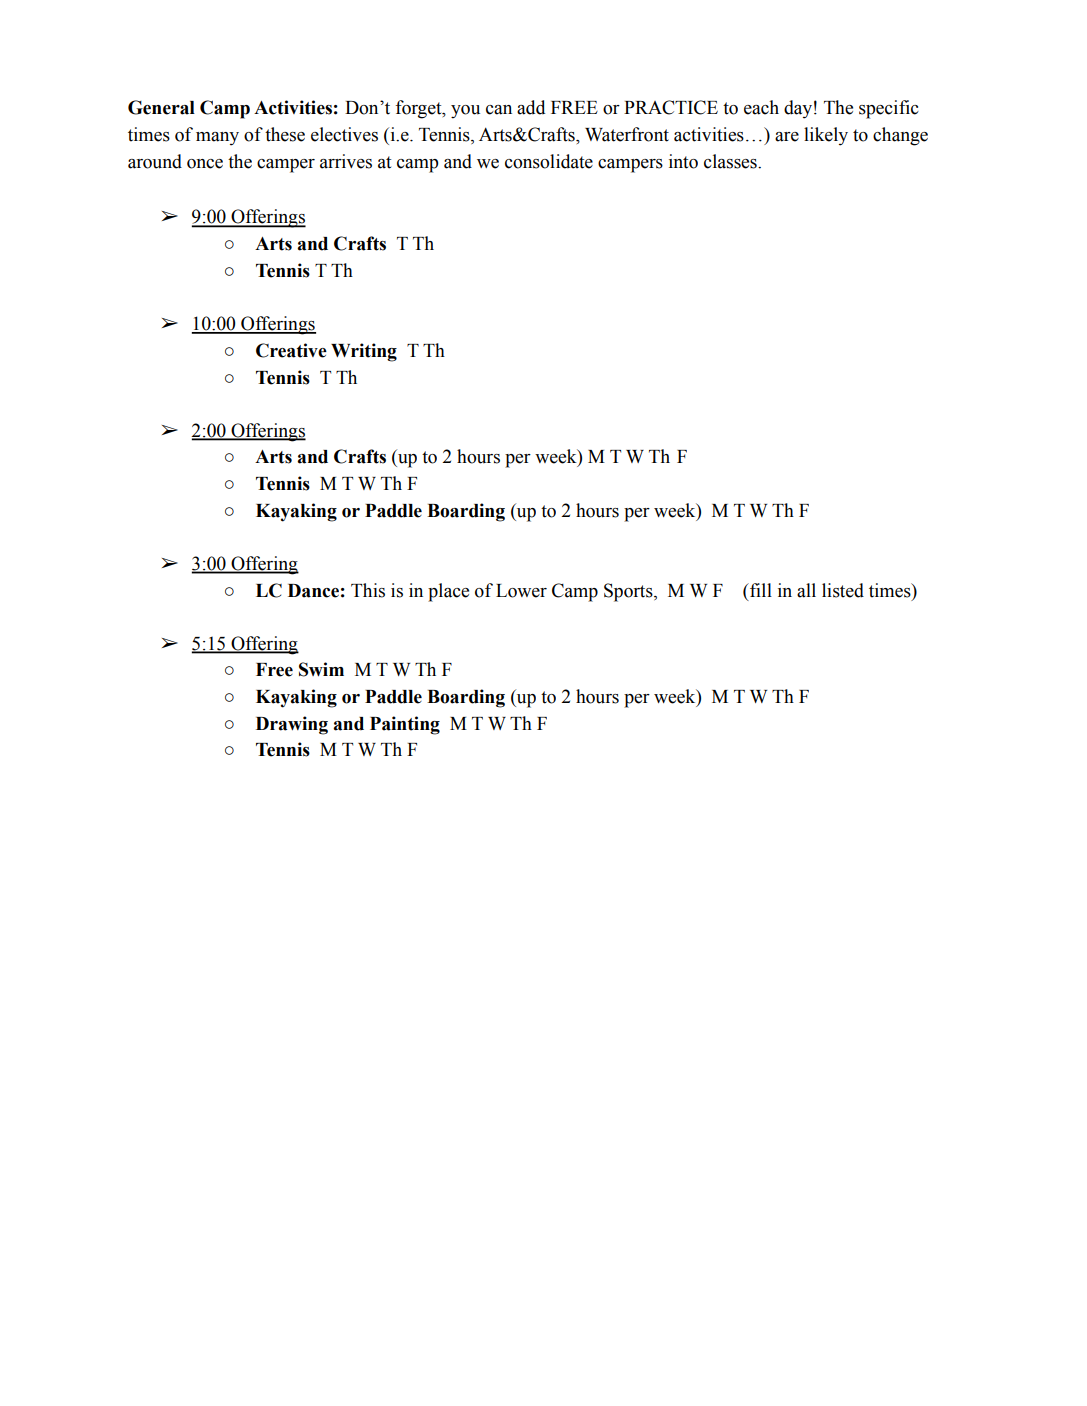 This document has height=1406, width=1087. I want to click on many, so click(217, 139).
